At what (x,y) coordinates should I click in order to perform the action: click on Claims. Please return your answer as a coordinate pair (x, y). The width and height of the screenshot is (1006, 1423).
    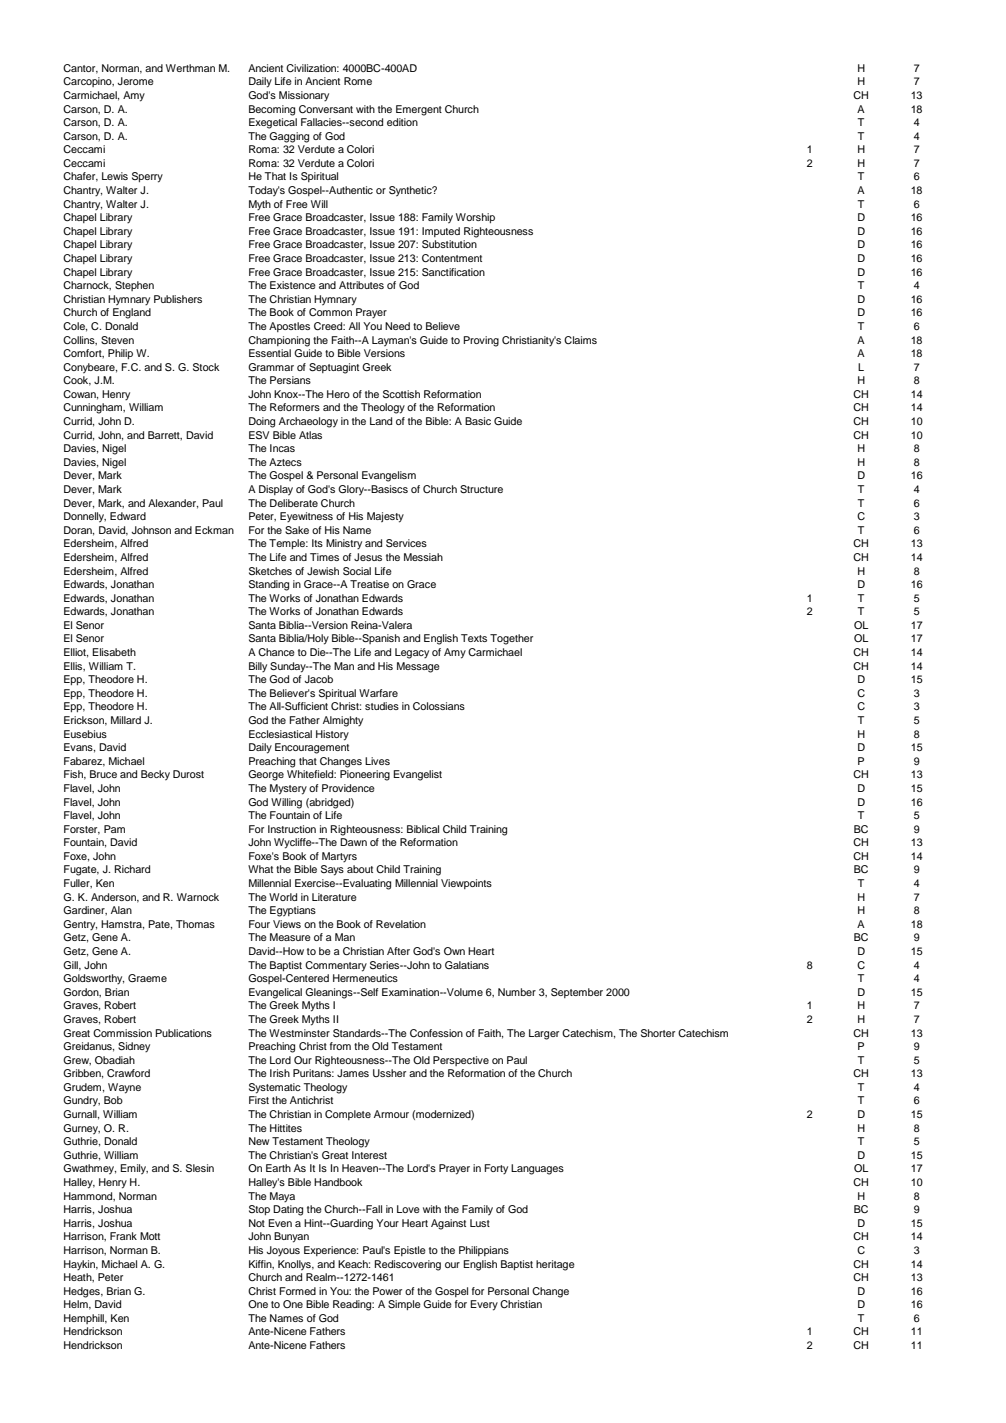
    Looking at the image, I should click on (580, 340).
